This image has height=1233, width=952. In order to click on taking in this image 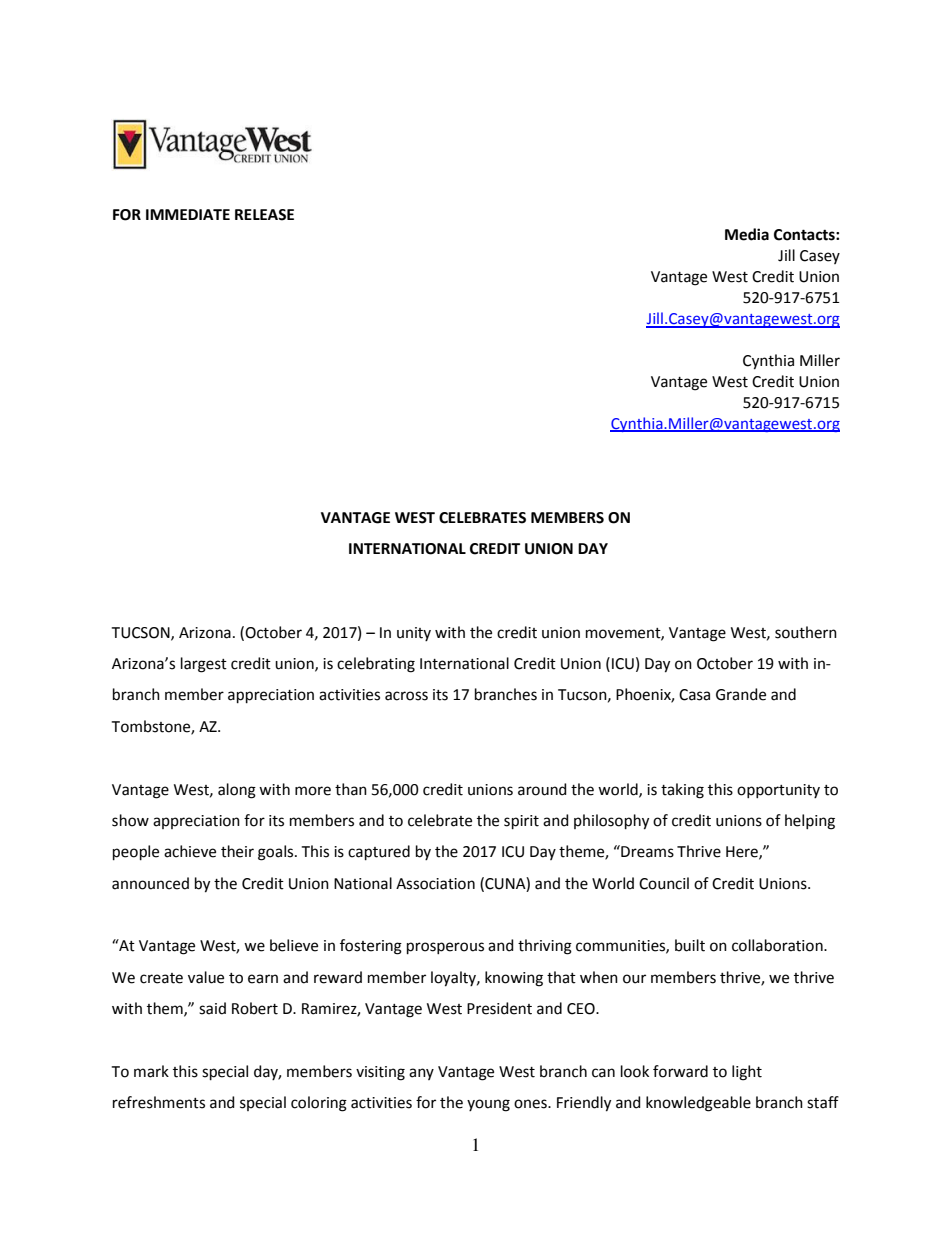, I will do `click(682, 791)`.
